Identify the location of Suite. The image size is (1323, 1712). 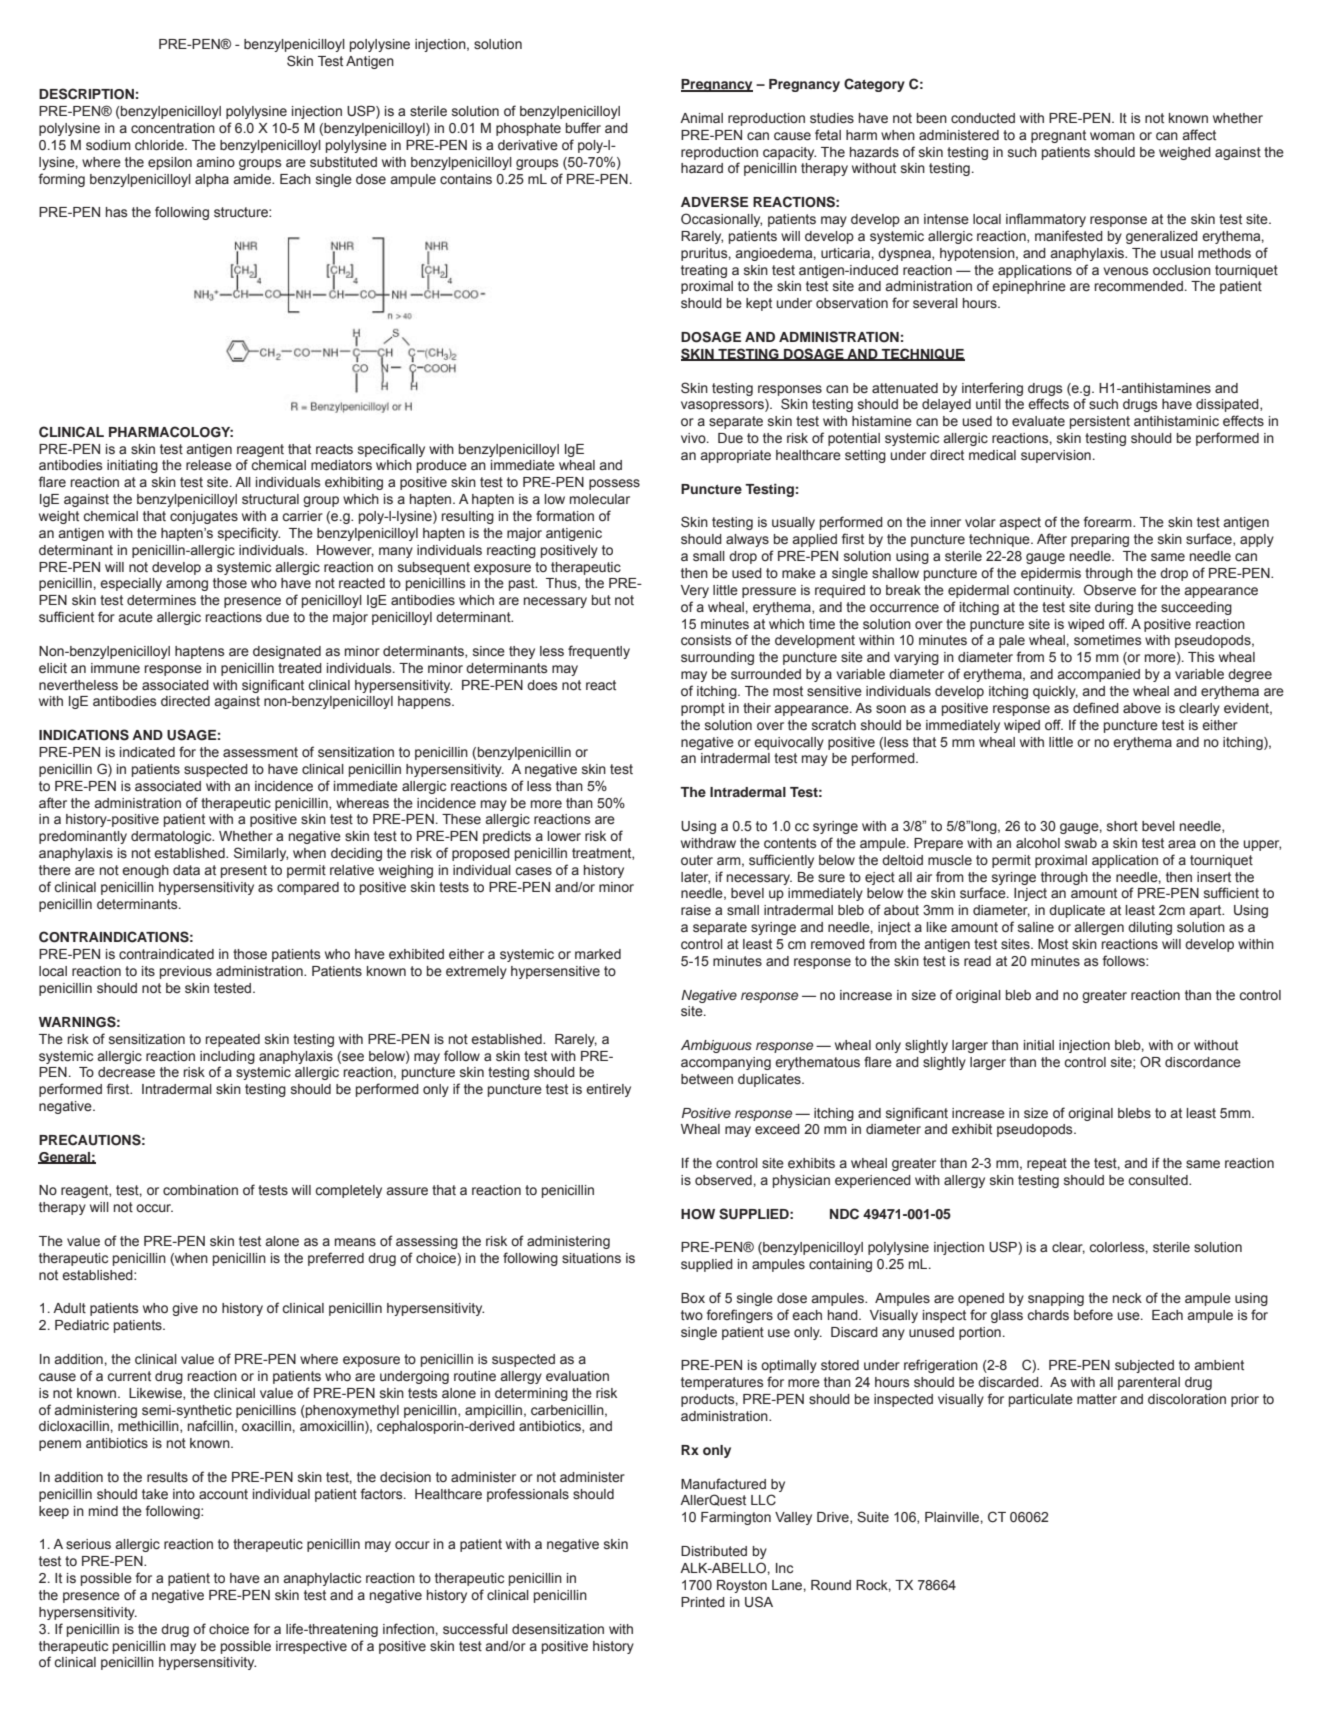
(873, 1517).
